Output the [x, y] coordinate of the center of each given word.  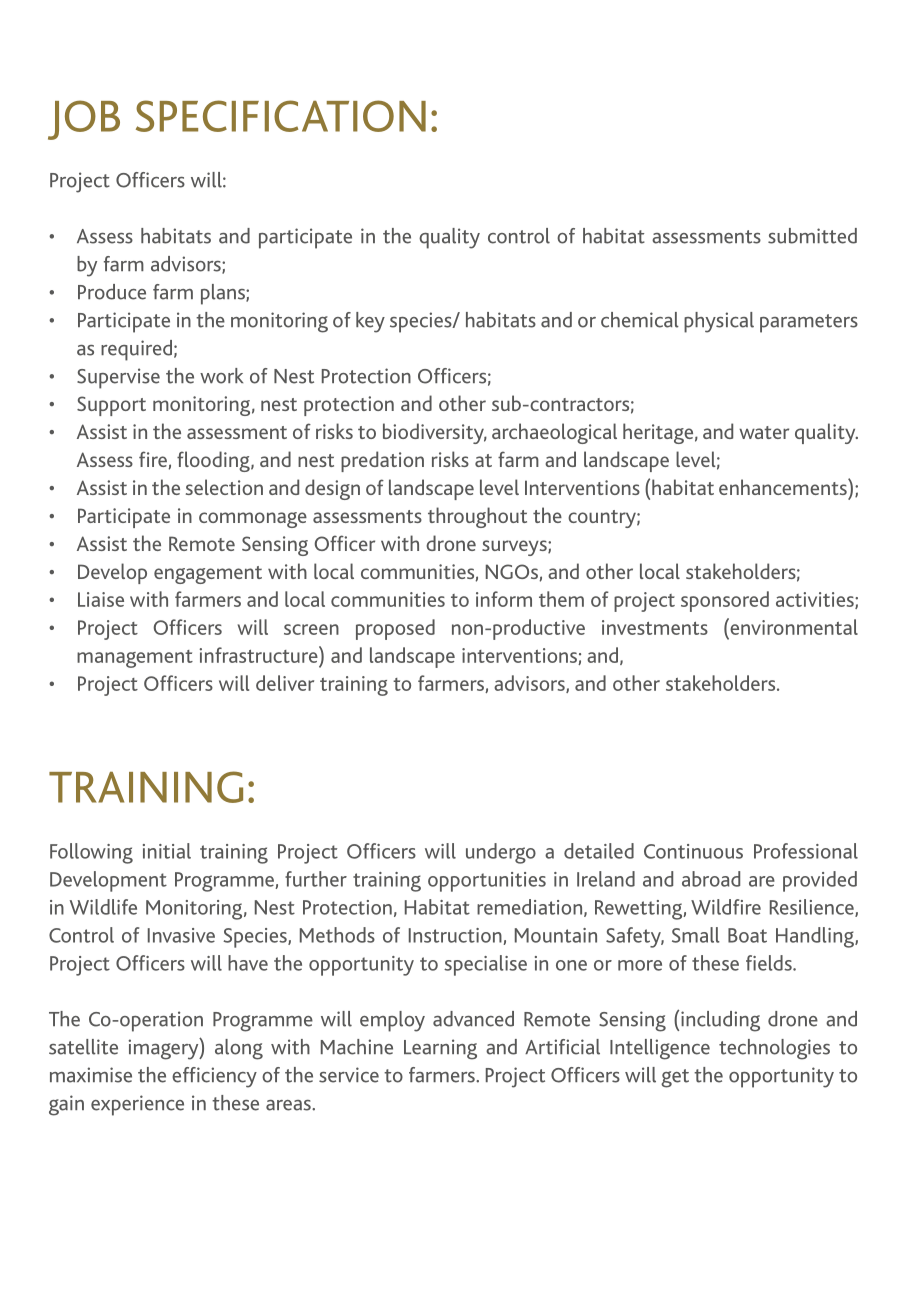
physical [719, 322]
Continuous [693, 851]
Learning [440, 1049]
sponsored [725, 601]
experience [137, 1105]
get [675, 1078]
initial [167, 851]
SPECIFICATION [281, 116]
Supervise [118, 378]
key [370, 322]
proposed [395, 629]
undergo [501, 853]
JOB [84, 120]
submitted [812, 236]
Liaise [101, 599]
